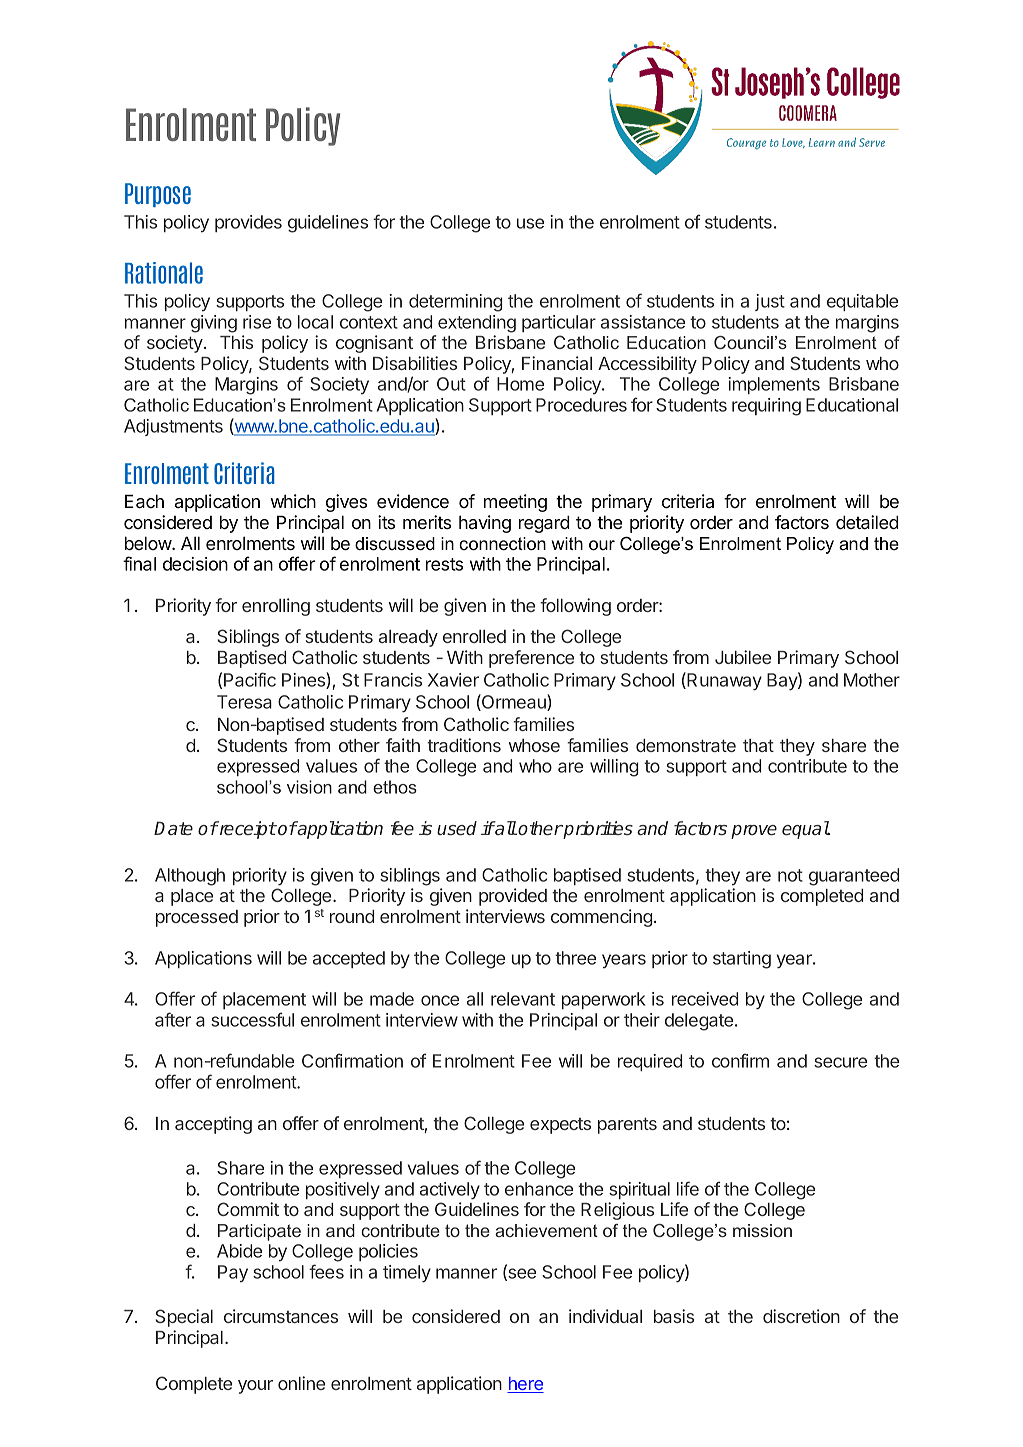 The image size is (1023, 1447). I want to click on here, so click(525, 1385).
